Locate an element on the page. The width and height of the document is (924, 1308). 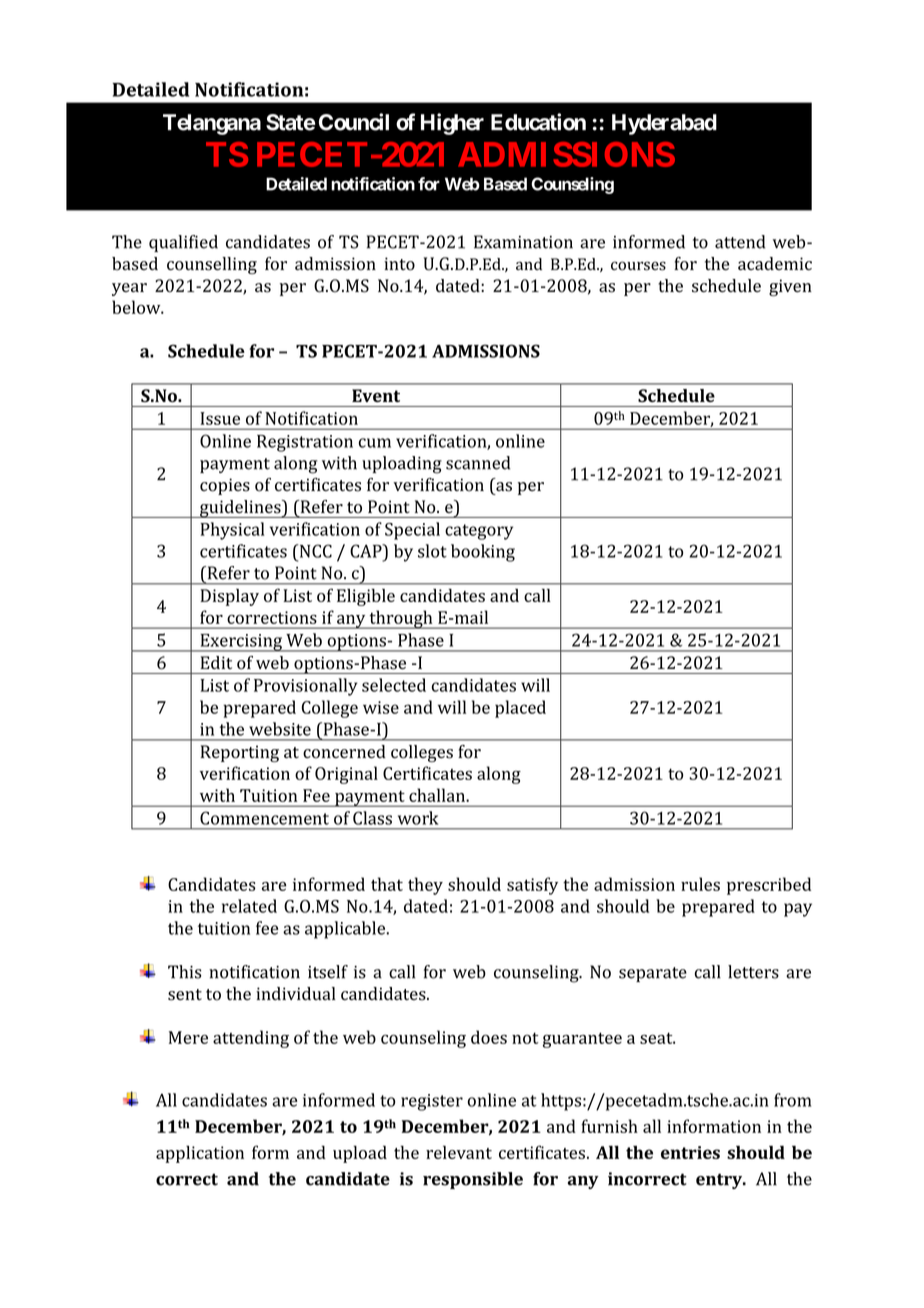
work is located at coordinates (418, 818).
